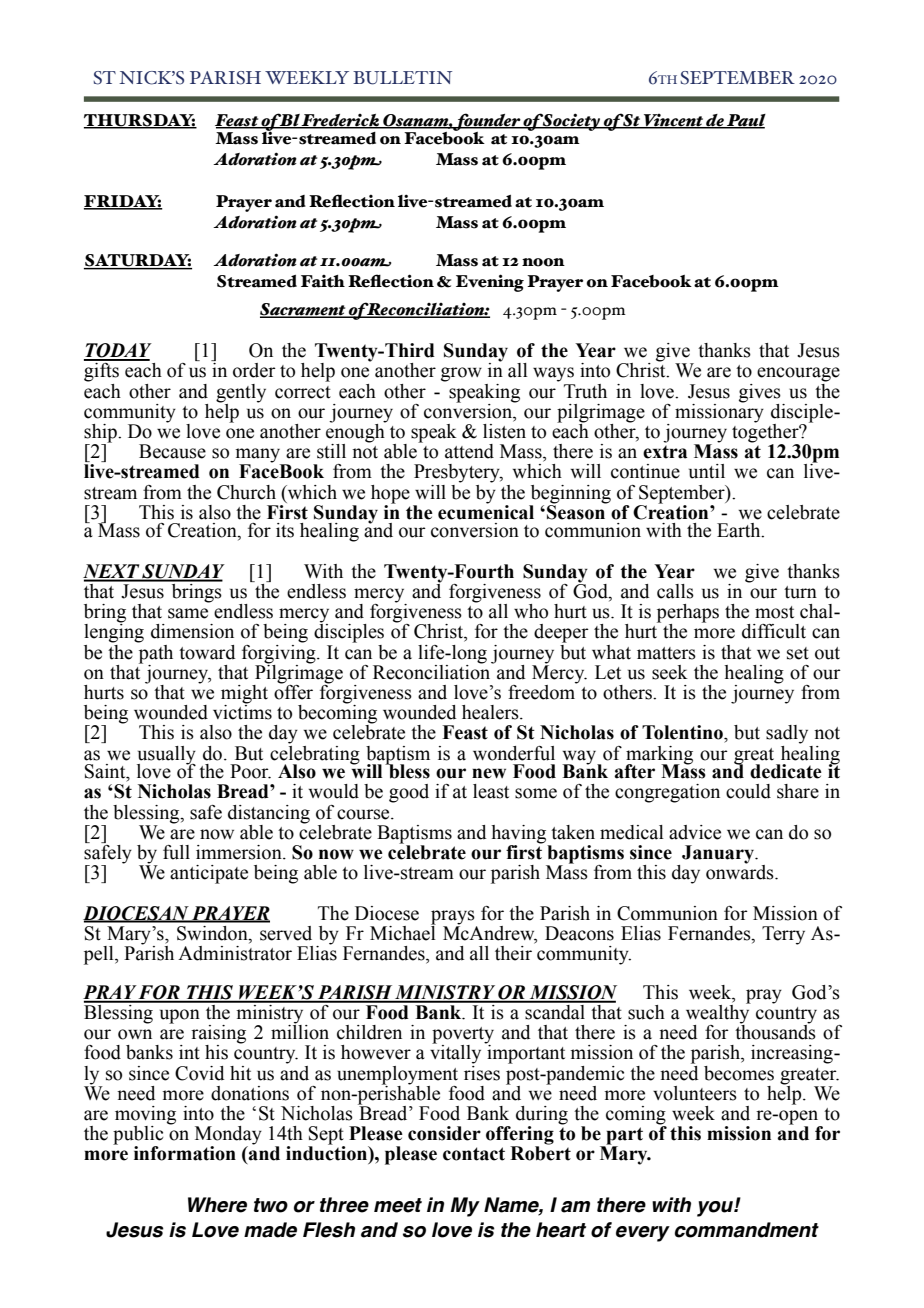 The height and width of the screenshot is (1308, 924). What do you see at coordinates (217, 1205) in the screenshot?
I see `Where` at bounding box center [217, 1205].
